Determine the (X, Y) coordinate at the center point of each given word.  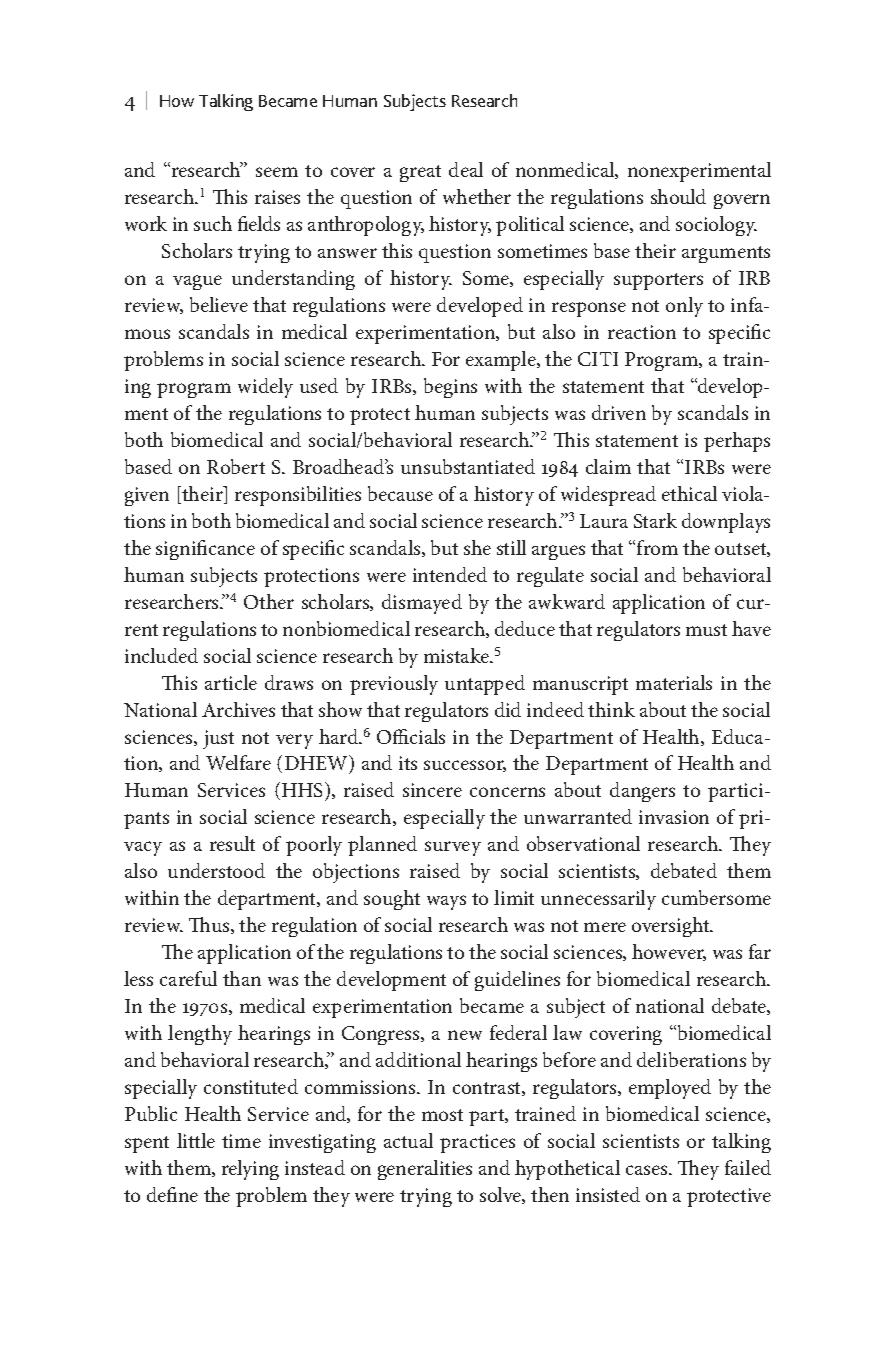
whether (477, 196)
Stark (655, 520)
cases (648, 1170)
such (213, 223)
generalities (425, 1170)
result (232, 843)
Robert (236, 466)
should (678, 196)
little (196, 1140)
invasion (674, 817)
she (477, 547)
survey (453, 848)
